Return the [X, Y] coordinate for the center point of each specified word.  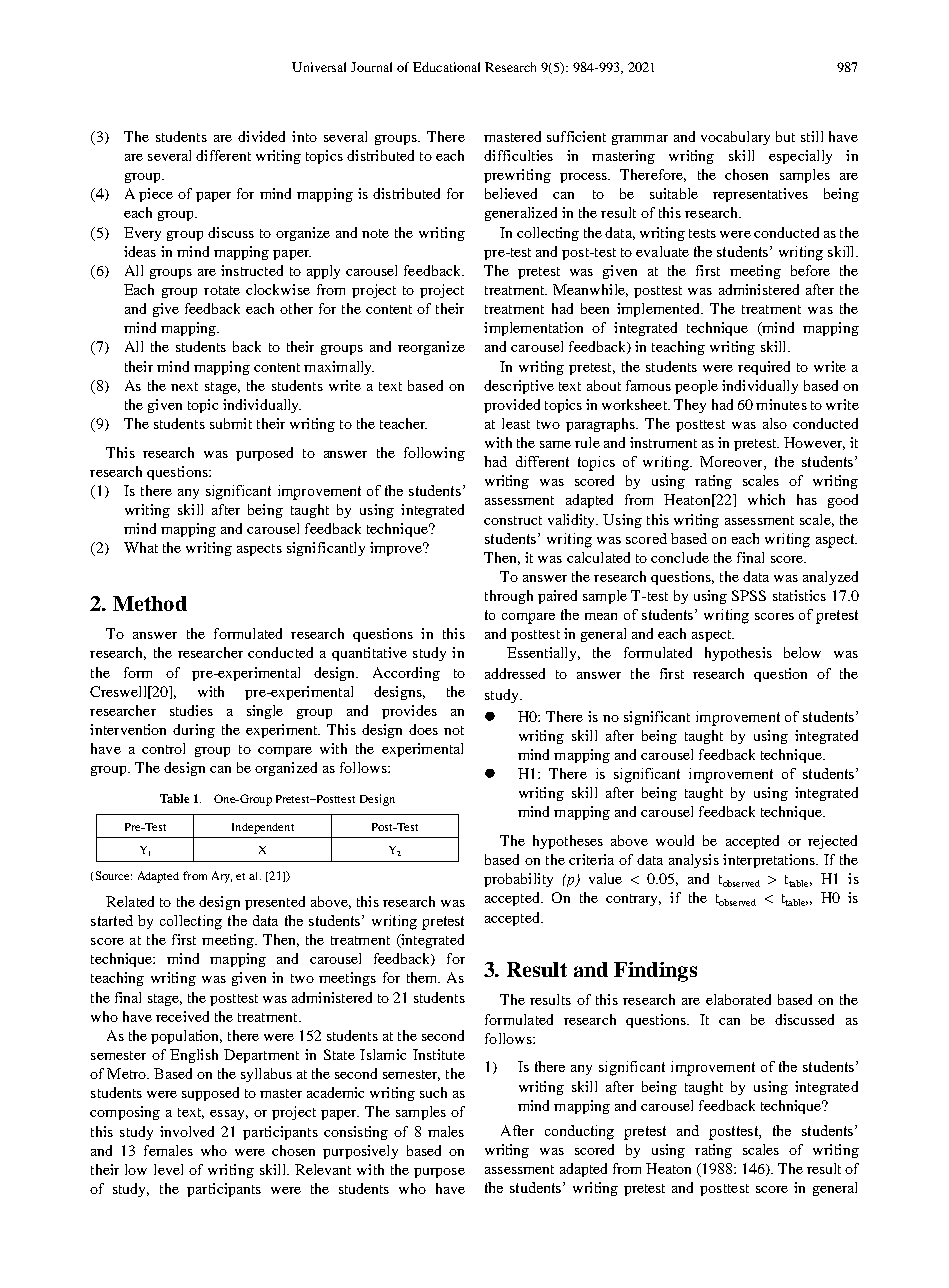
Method [150, 603]
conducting [579, 1132]
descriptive [519, 387]
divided [261, 136]
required [764, 368]
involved [187, 1131]
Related [130, 901]
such [433, 1092]
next [184, 386]
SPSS [749, 595]
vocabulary [735, 138]
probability [518, 880]
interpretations [770, 861]
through [509, 597]
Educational [446, 67]
